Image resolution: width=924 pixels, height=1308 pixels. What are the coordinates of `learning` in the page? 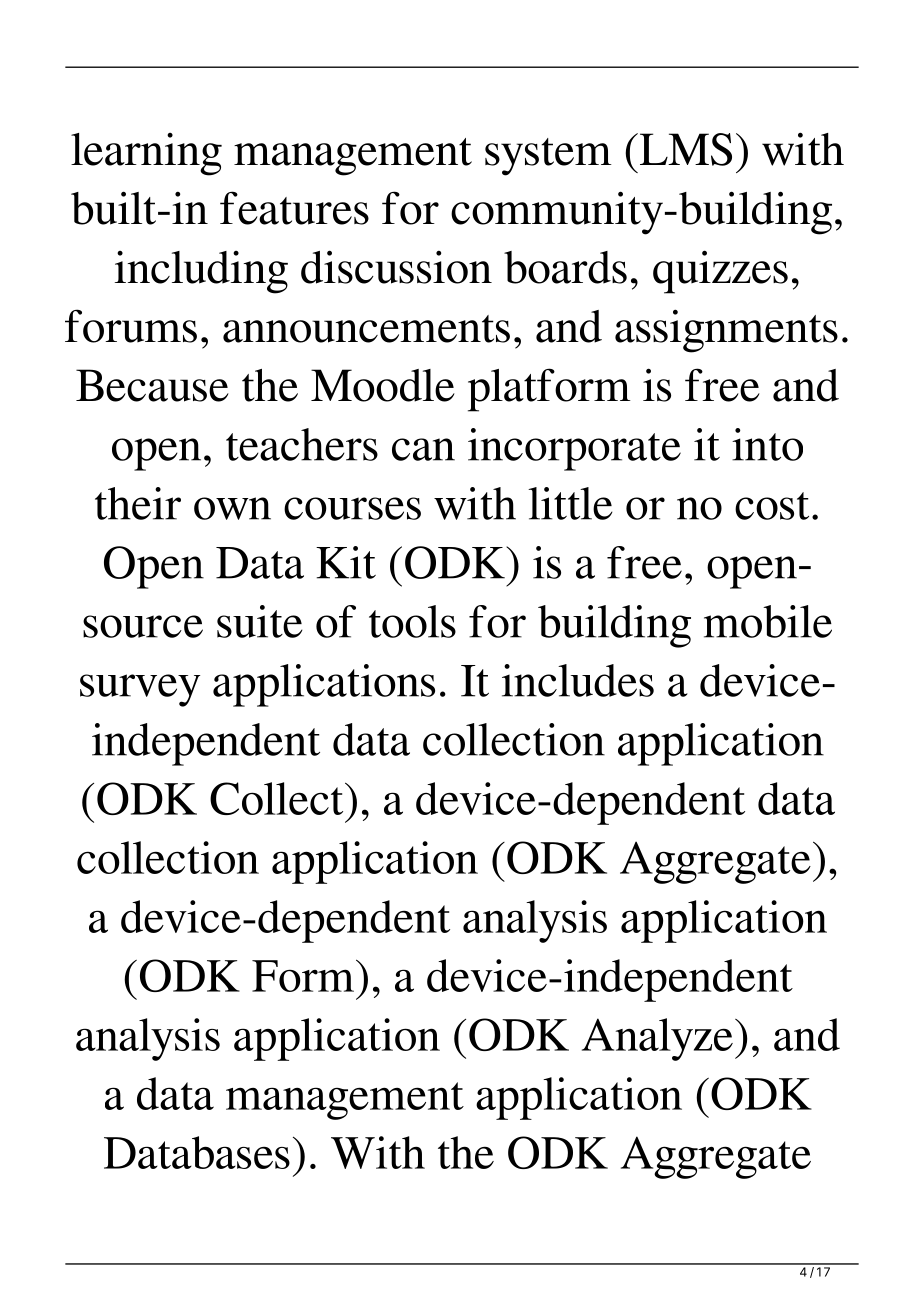 It's located at (146, 154).
